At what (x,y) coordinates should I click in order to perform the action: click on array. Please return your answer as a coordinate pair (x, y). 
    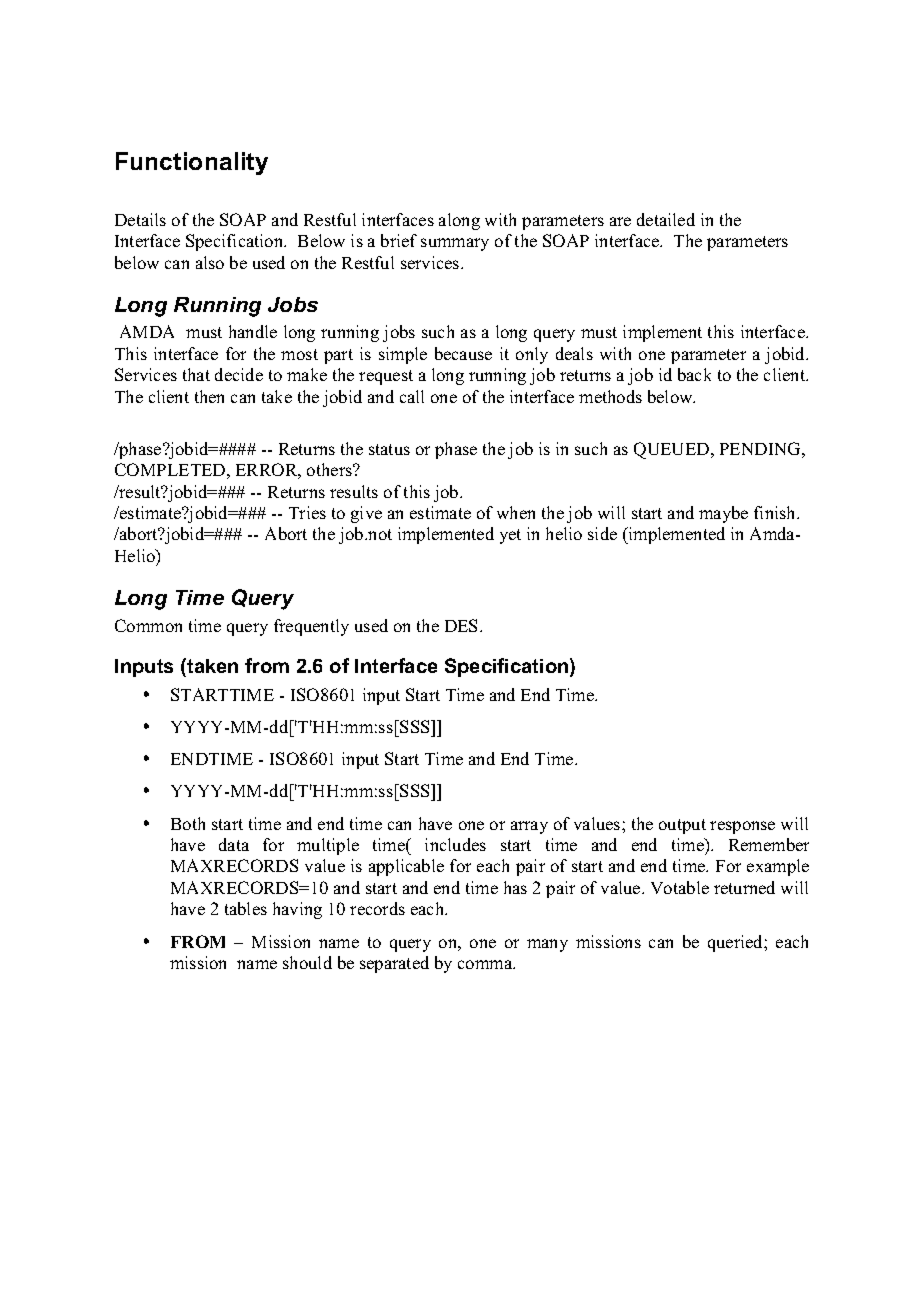
    Looking at the image, I should click on (529, 827).
